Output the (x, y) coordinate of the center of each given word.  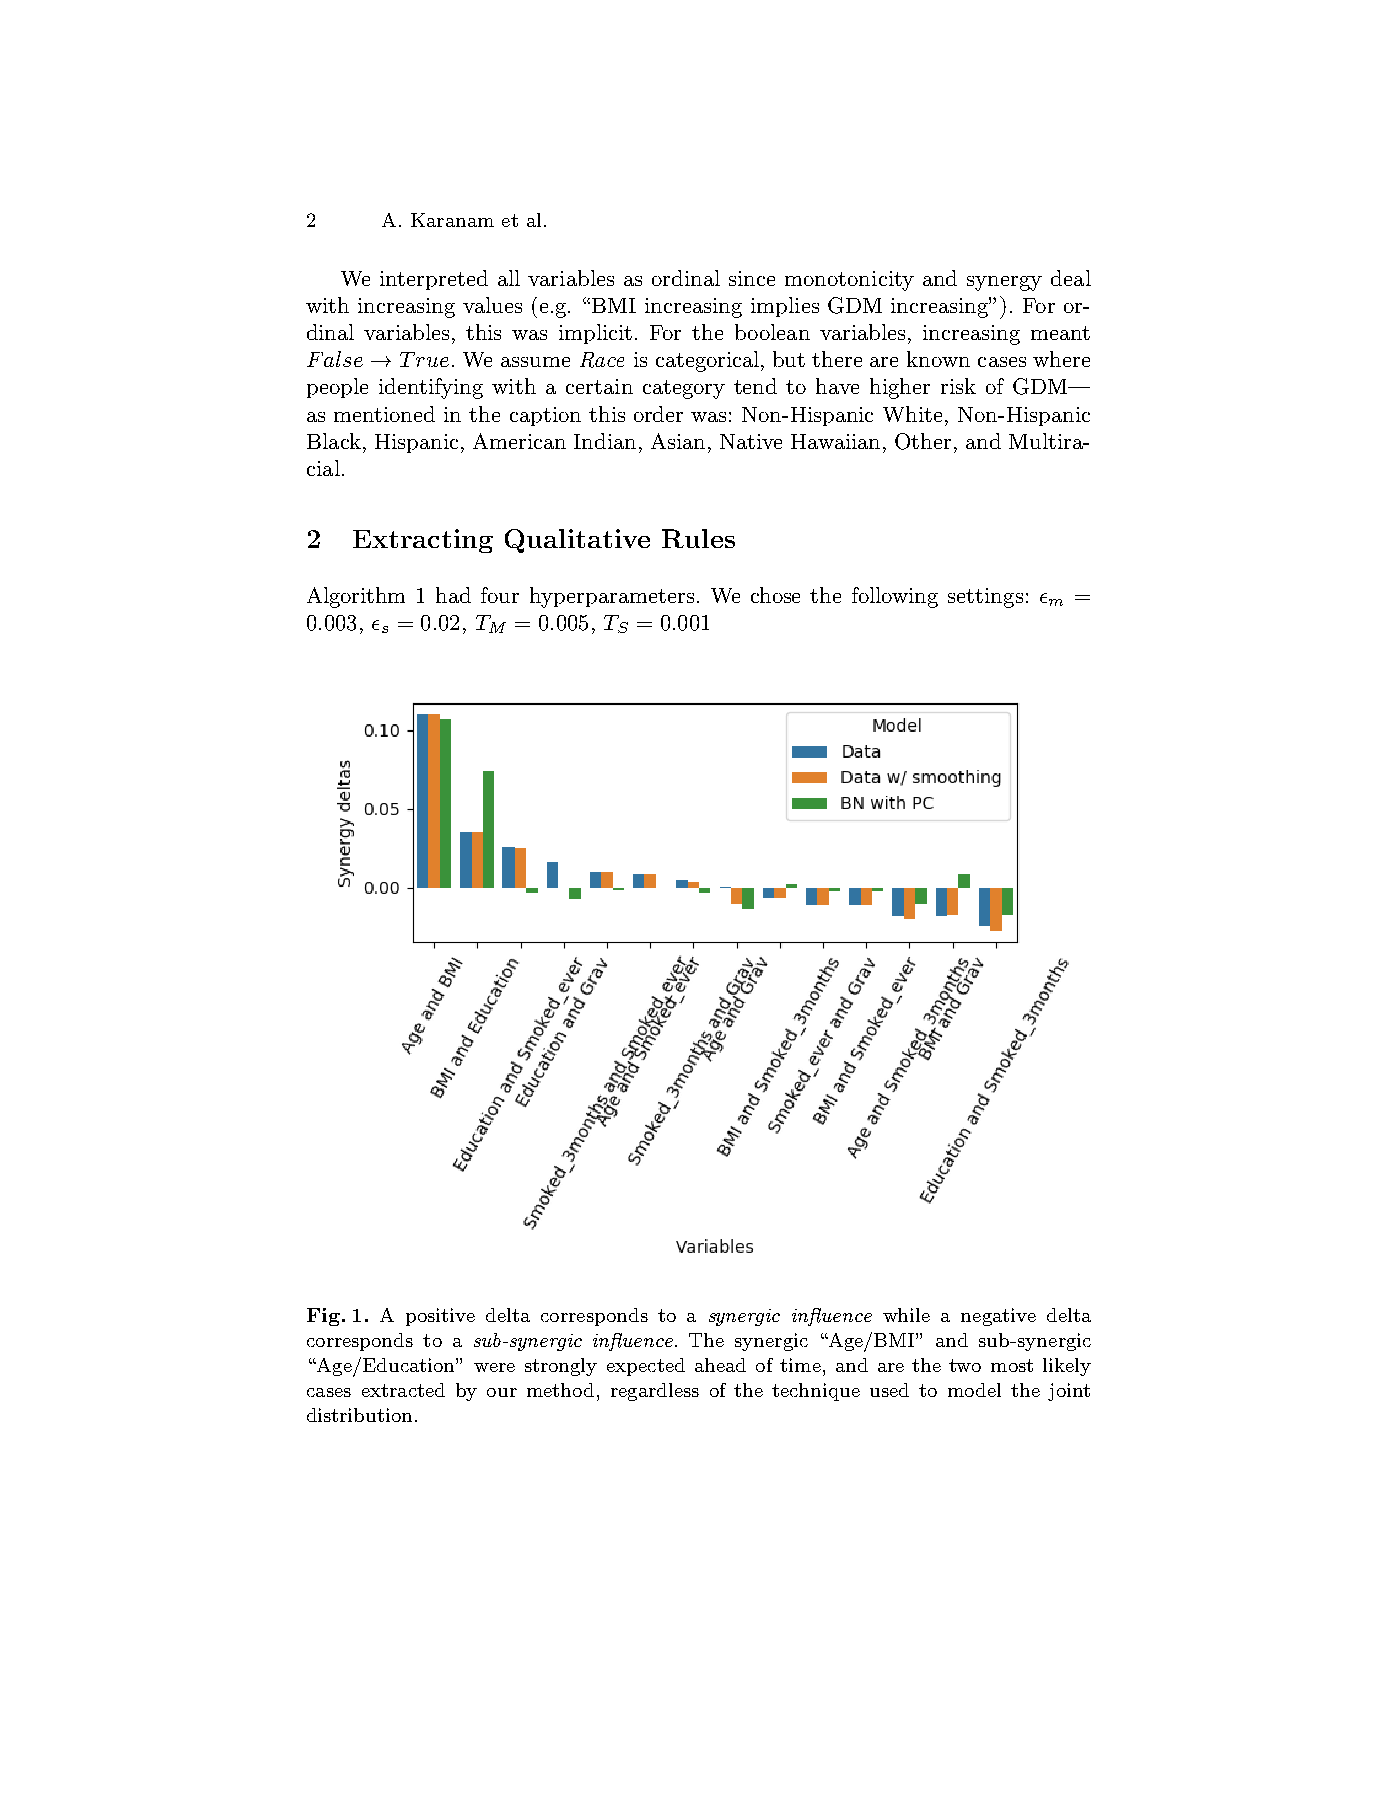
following (895, 597)
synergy (1004, 283)
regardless (655, 1392)
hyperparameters (612, 597)
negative (998, 1317)
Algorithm (356, 597)
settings (985, 598)
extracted (403, 1390)
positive (440, 1317)
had (453, 595)
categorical (709, 361)
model (974, 1390)
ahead (720, 1365)
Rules (698, 538)
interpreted (434, 280)
